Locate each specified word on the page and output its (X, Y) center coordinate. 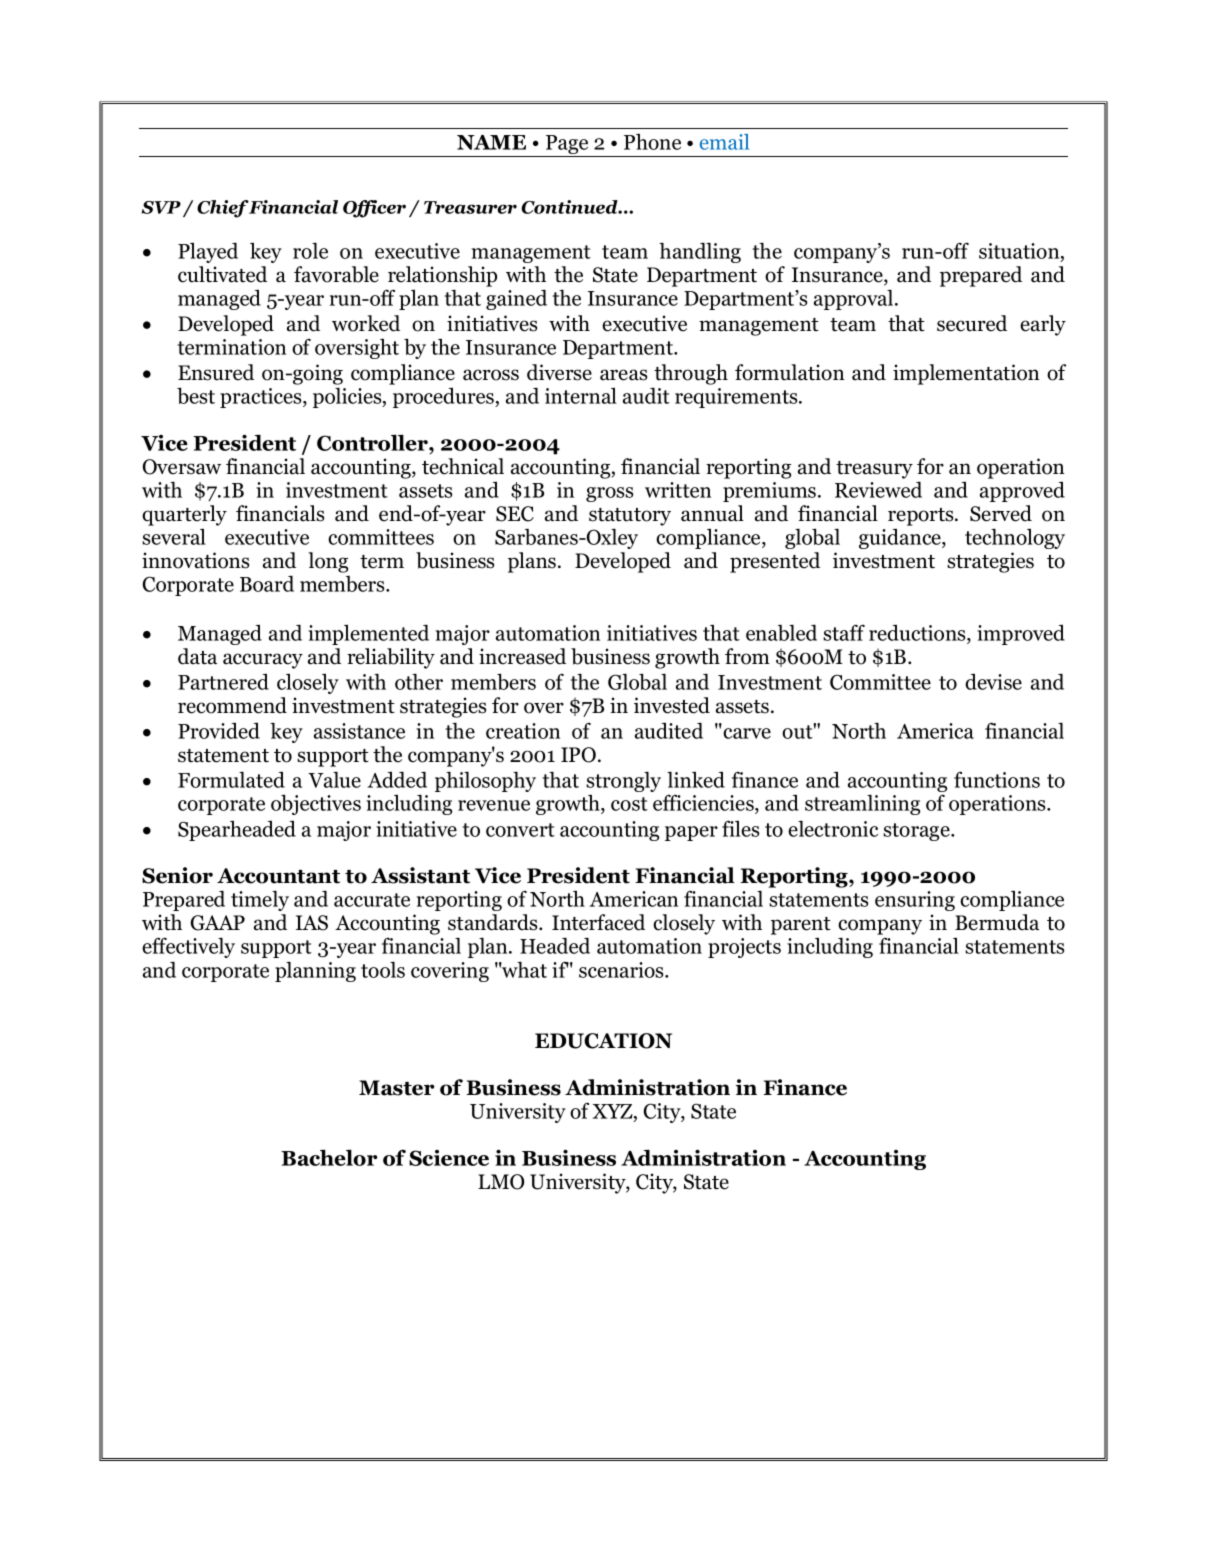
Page (567, 146)
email (724, 142)
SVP (161, 207)
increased (522, 656)
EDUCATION (603, 1041)
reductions (918, 634)
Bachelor (329, 1157)
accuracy (263, 661)
